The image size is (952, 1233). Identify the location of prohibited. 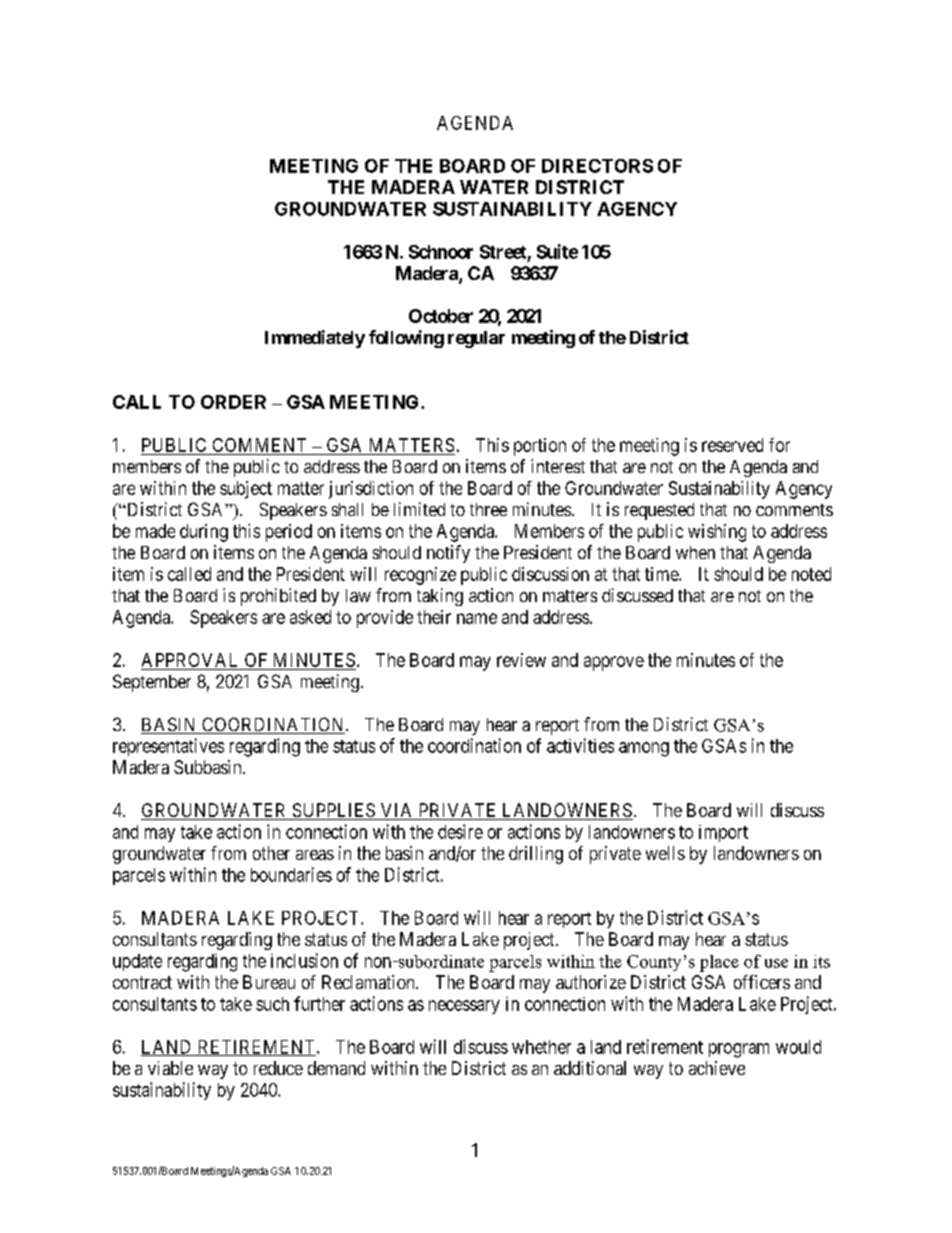
(278, 597).
